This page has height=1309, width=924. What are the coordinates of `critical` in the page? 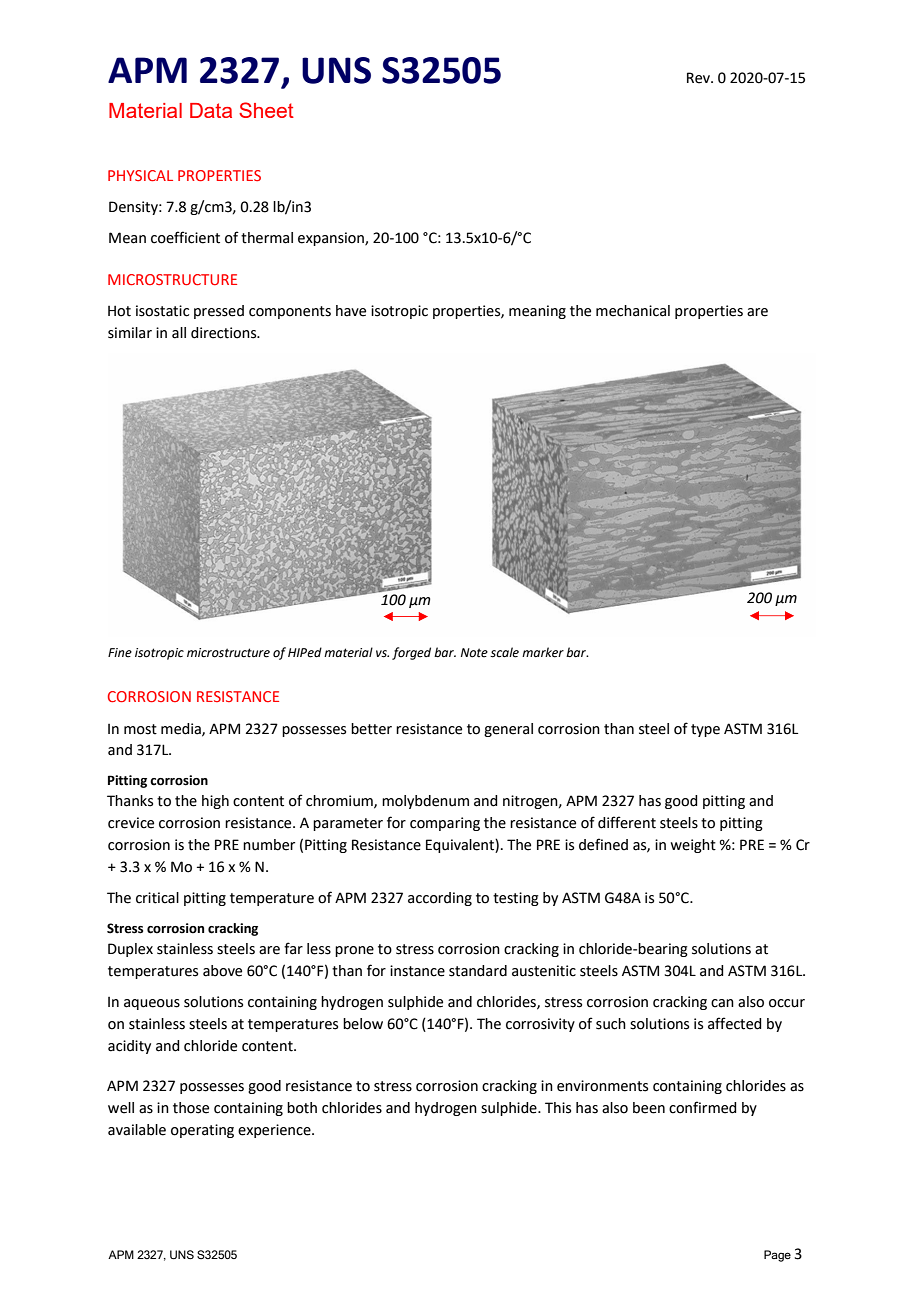 It's located at (157, 898).
